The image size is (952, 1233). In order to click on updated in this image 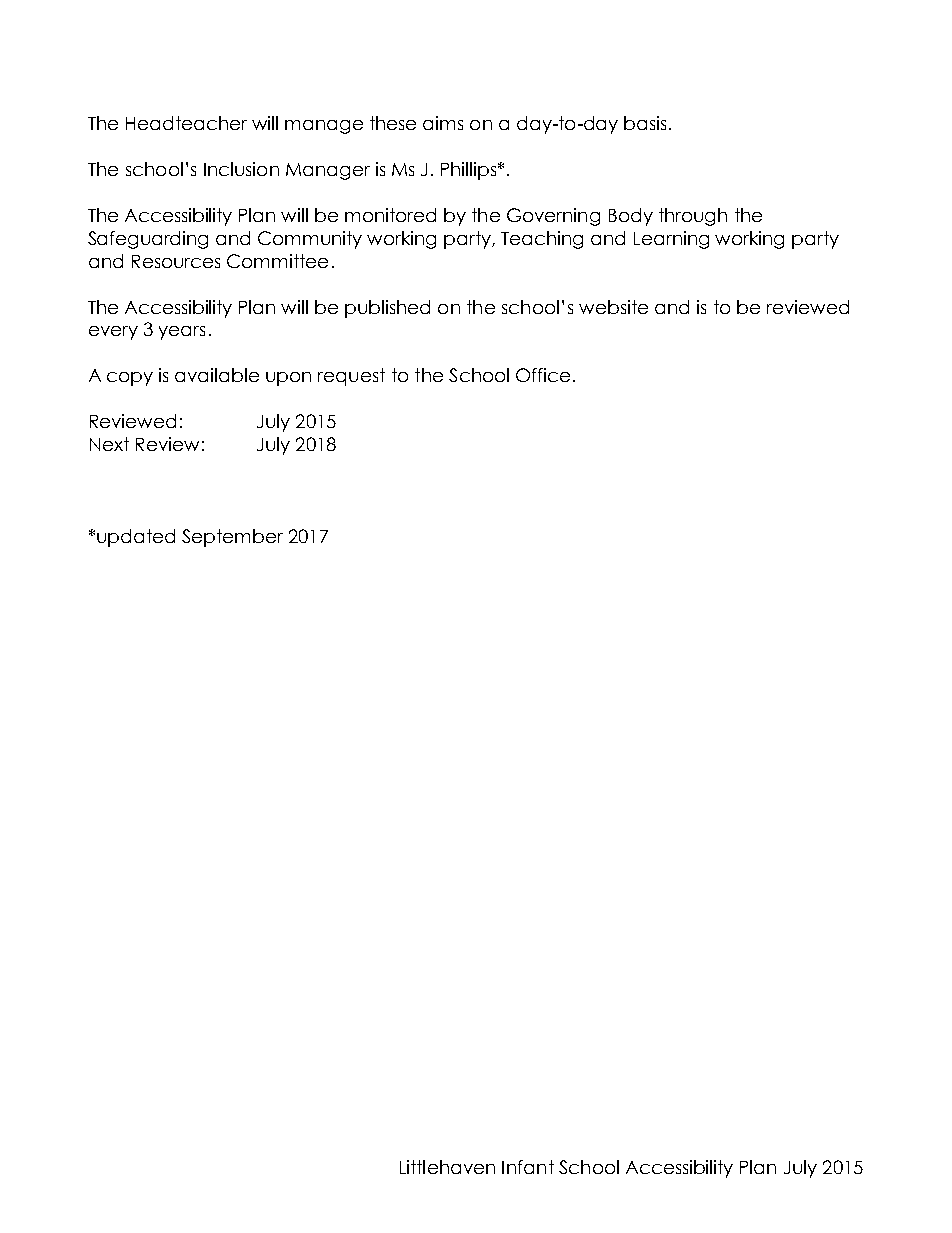, I will do `click(136, 538)`.
